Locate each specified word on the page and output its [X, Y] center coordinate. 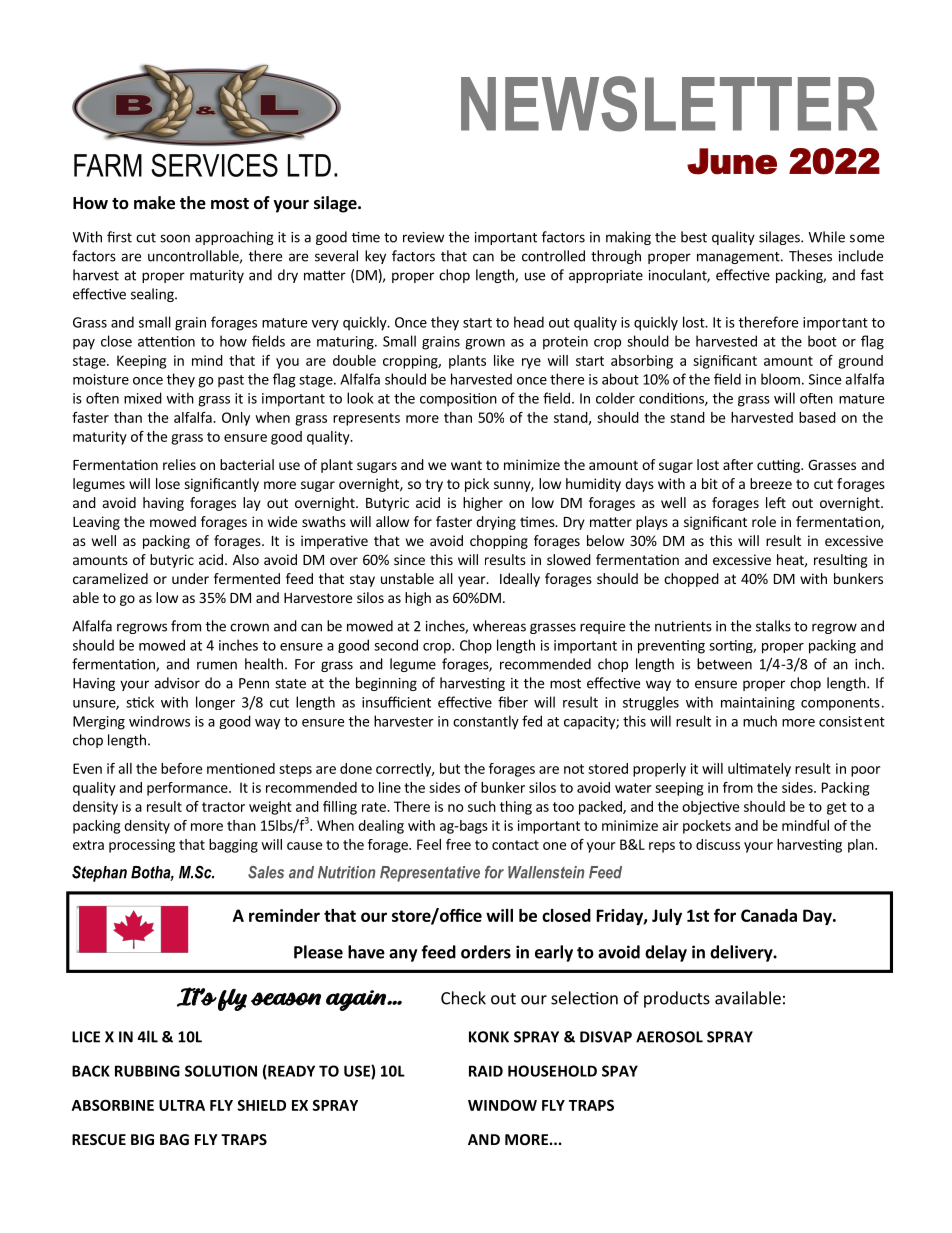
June [732, 161]
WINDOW [502, 1105]
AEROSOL [669, 1037]
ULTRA [182, 1105]
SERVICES [214, 165]
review [423, 237]
